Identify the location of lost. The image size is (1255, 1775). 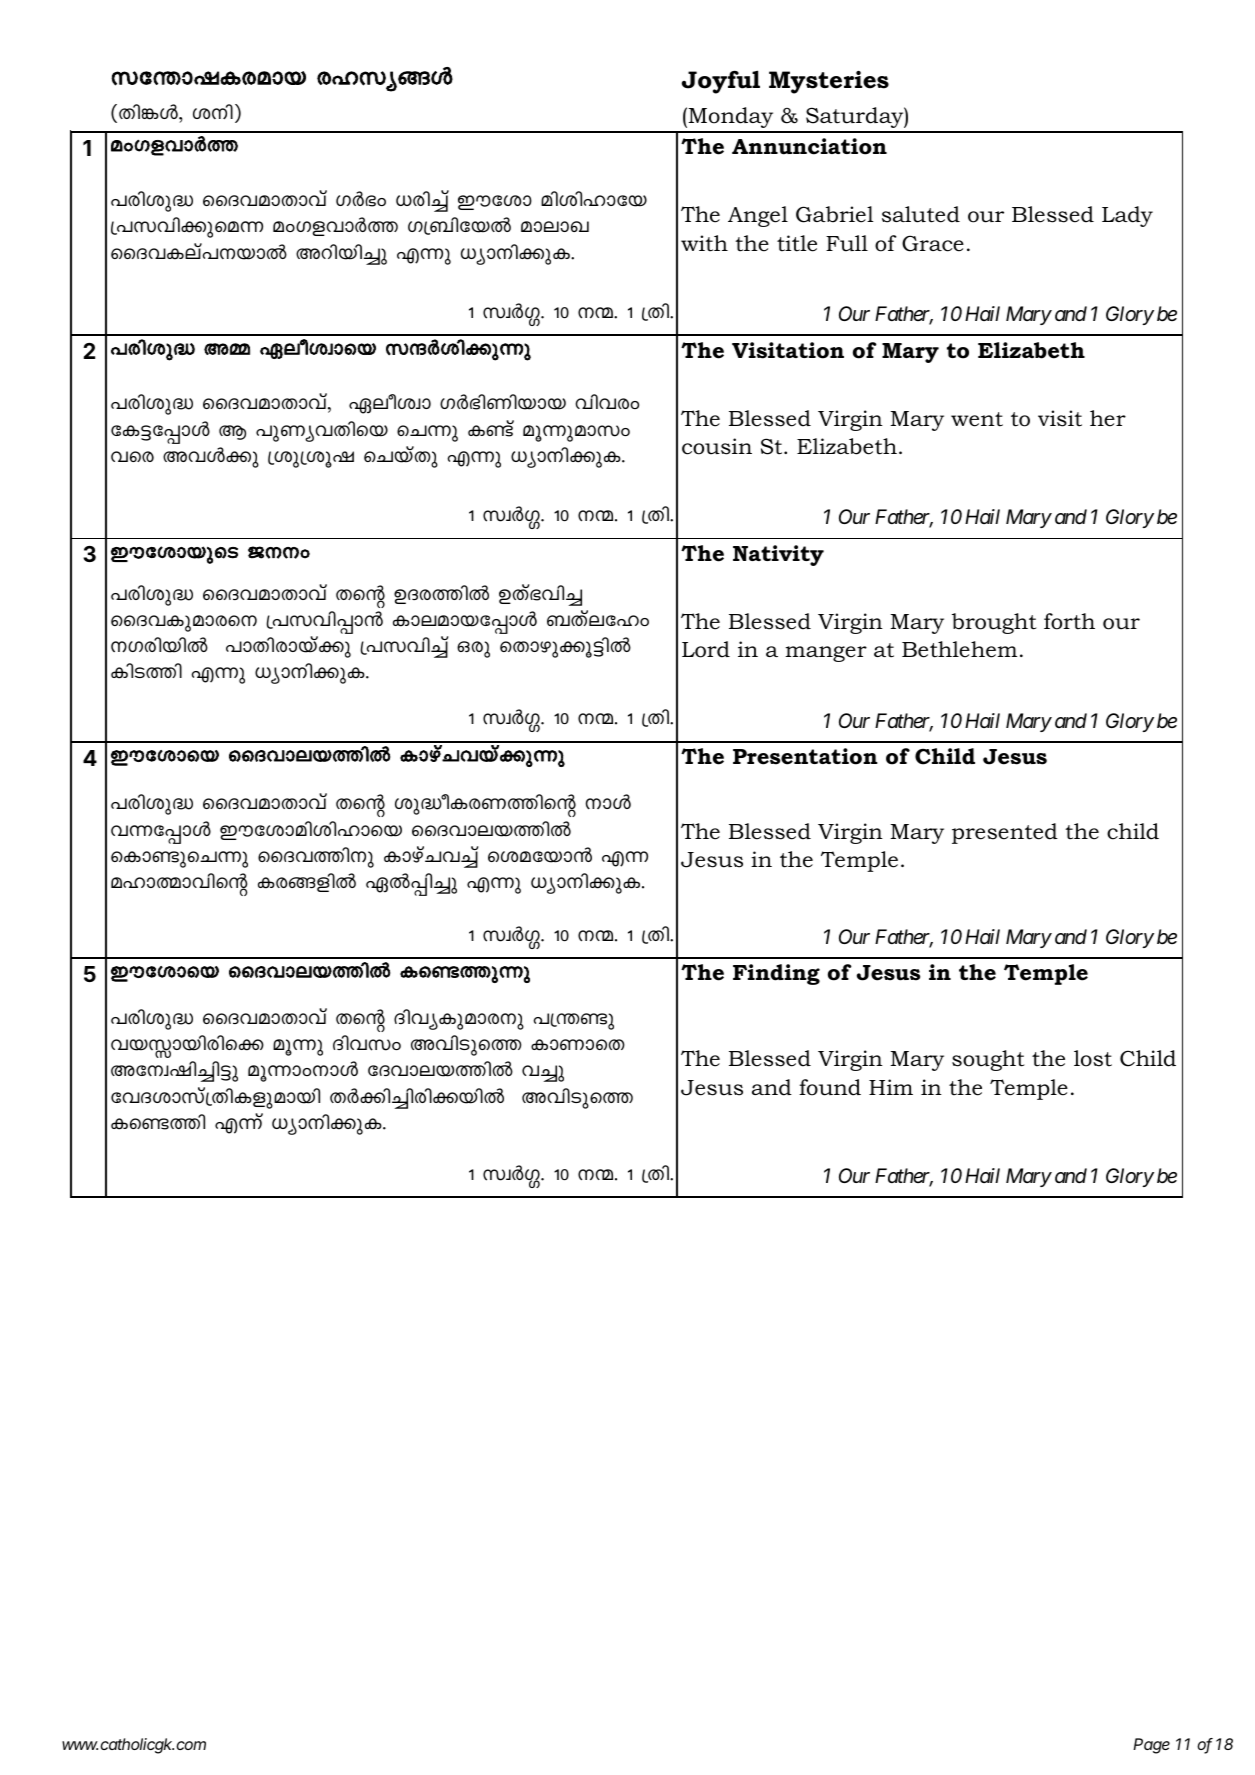
(1093, 1058).
